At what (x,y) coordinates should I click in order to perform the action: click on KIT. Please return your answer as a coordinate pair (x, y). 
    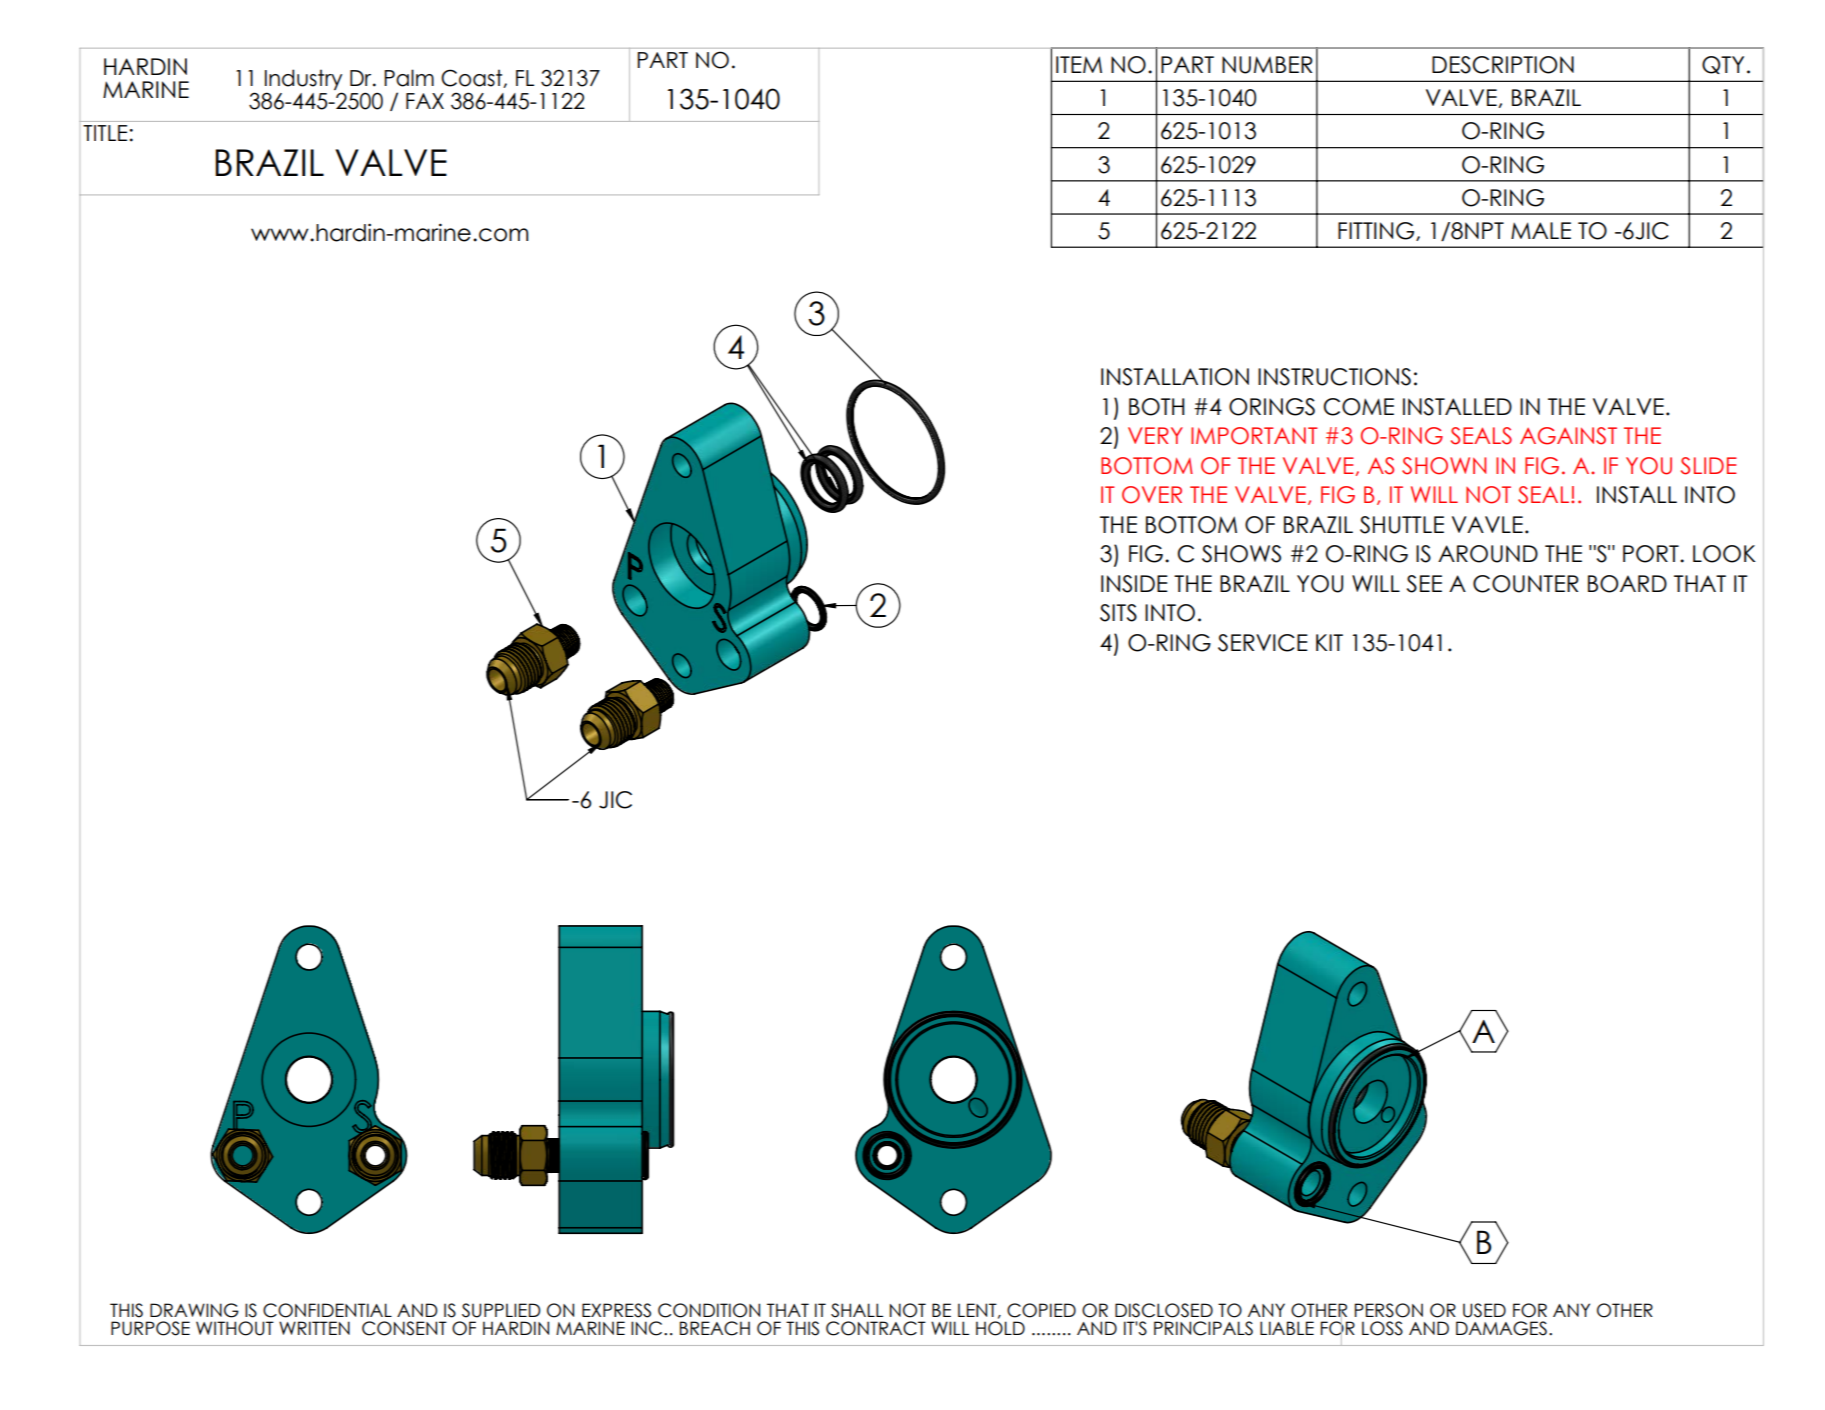
    Looking at the image, I should click on (1329, 642).
